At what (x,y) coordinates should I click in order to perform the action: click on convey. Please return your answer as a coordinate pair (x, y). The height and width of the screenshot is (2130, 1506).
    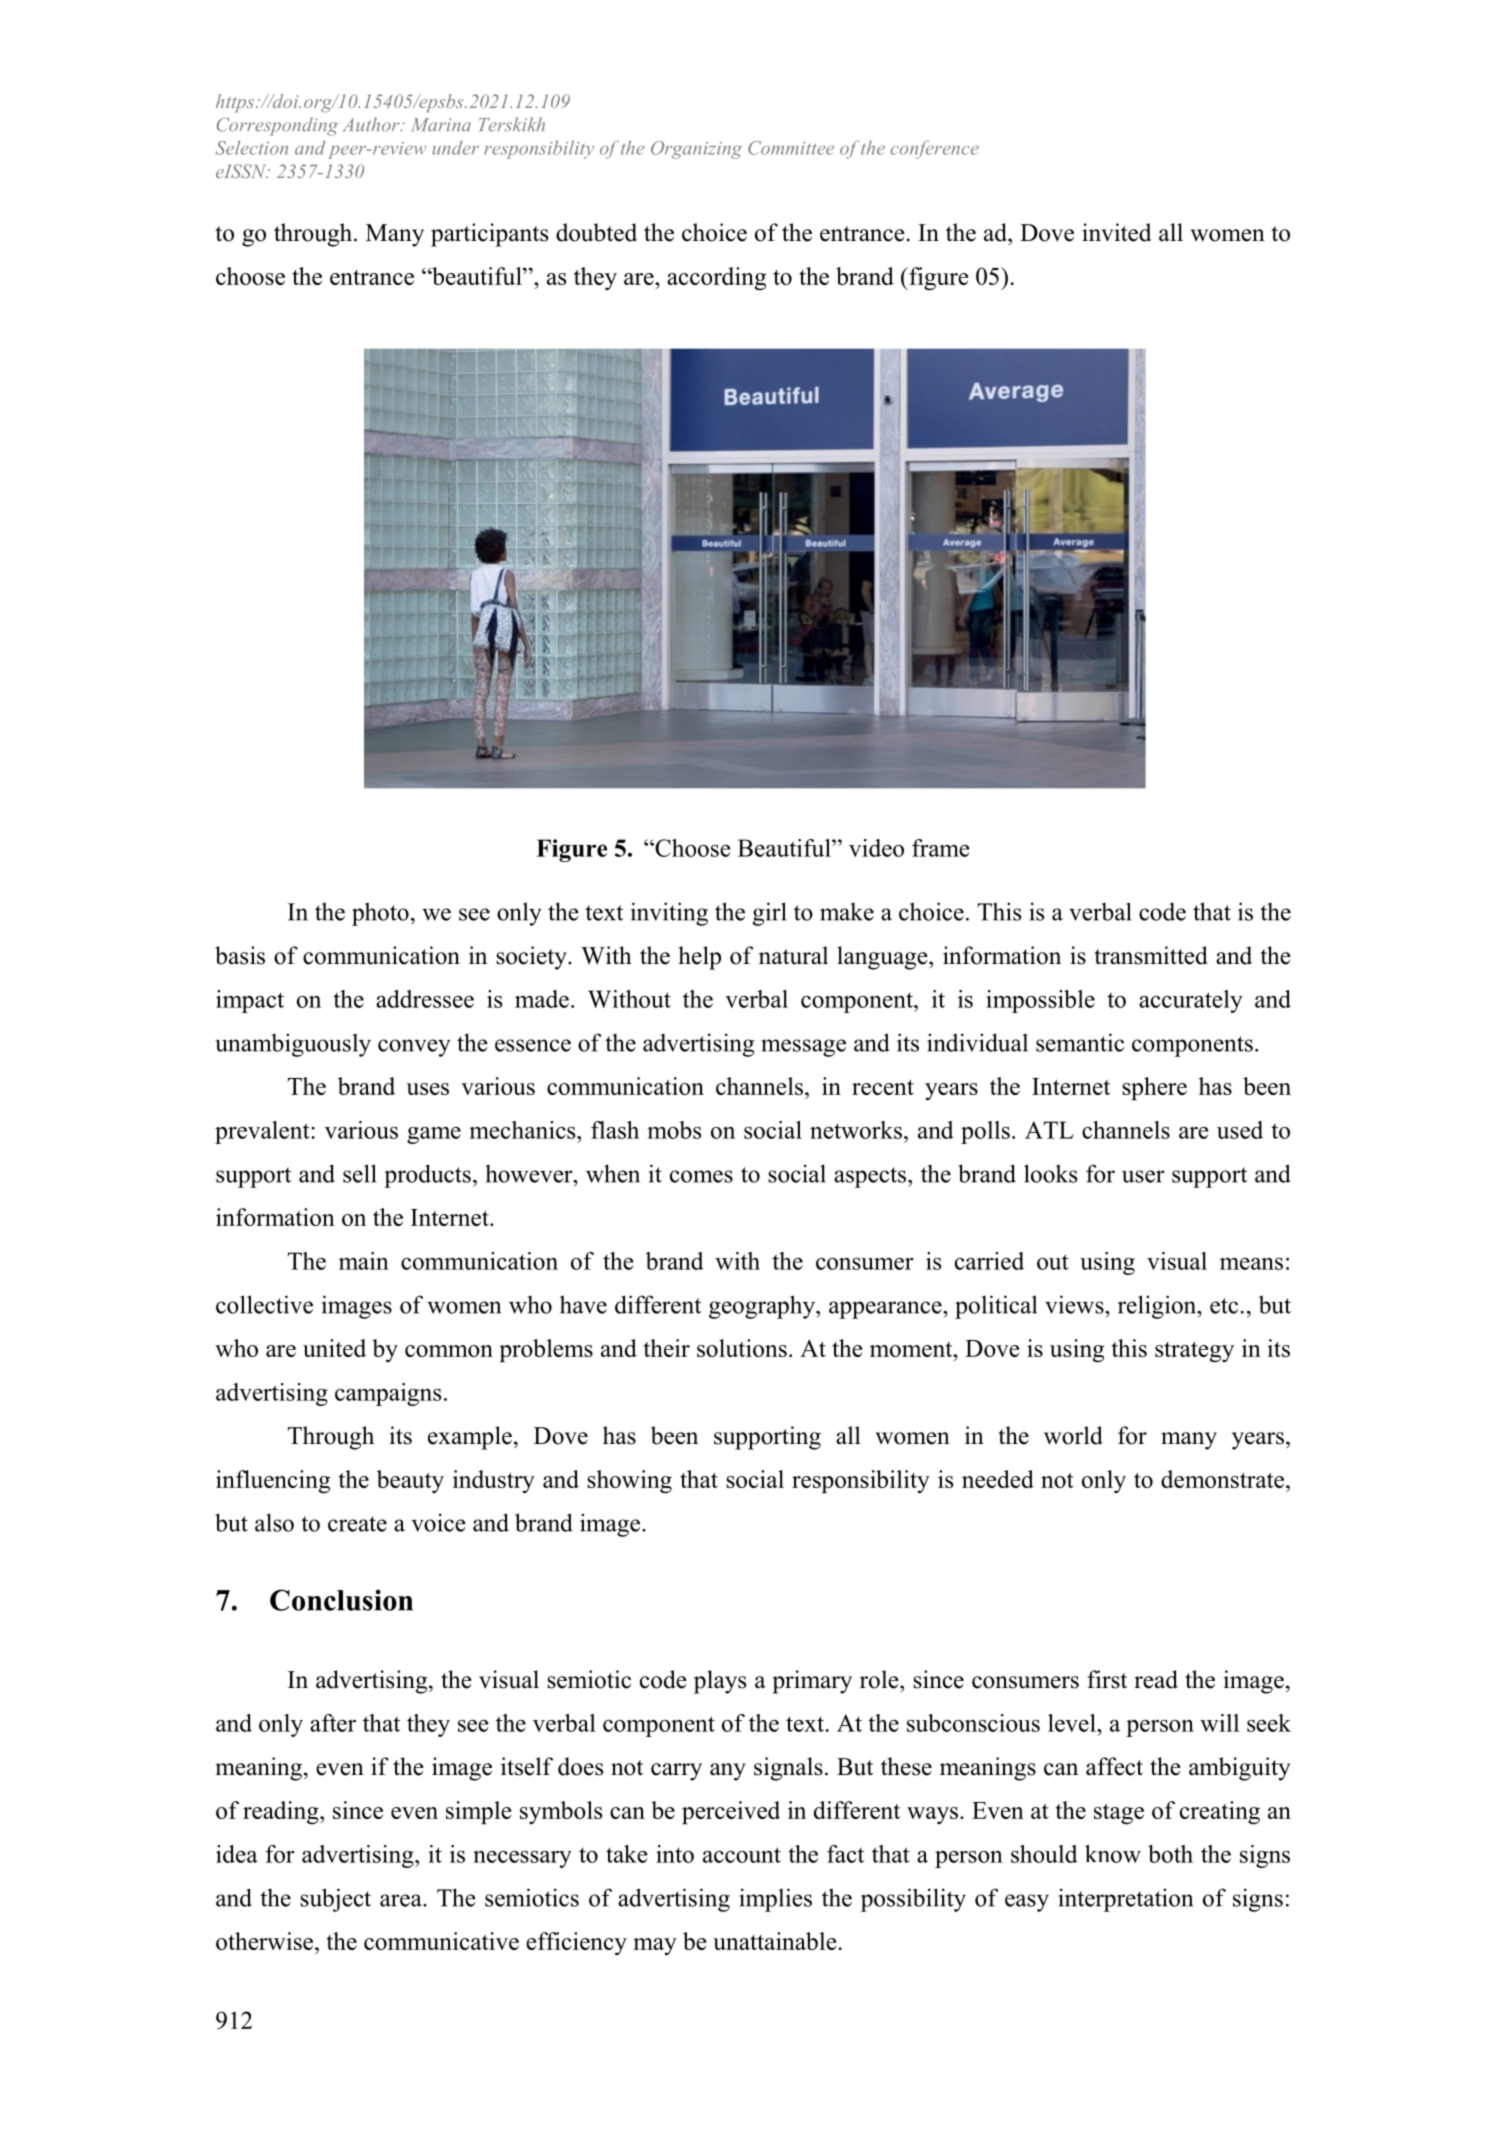
    Looking at the image, I should click on (414, 1048).
